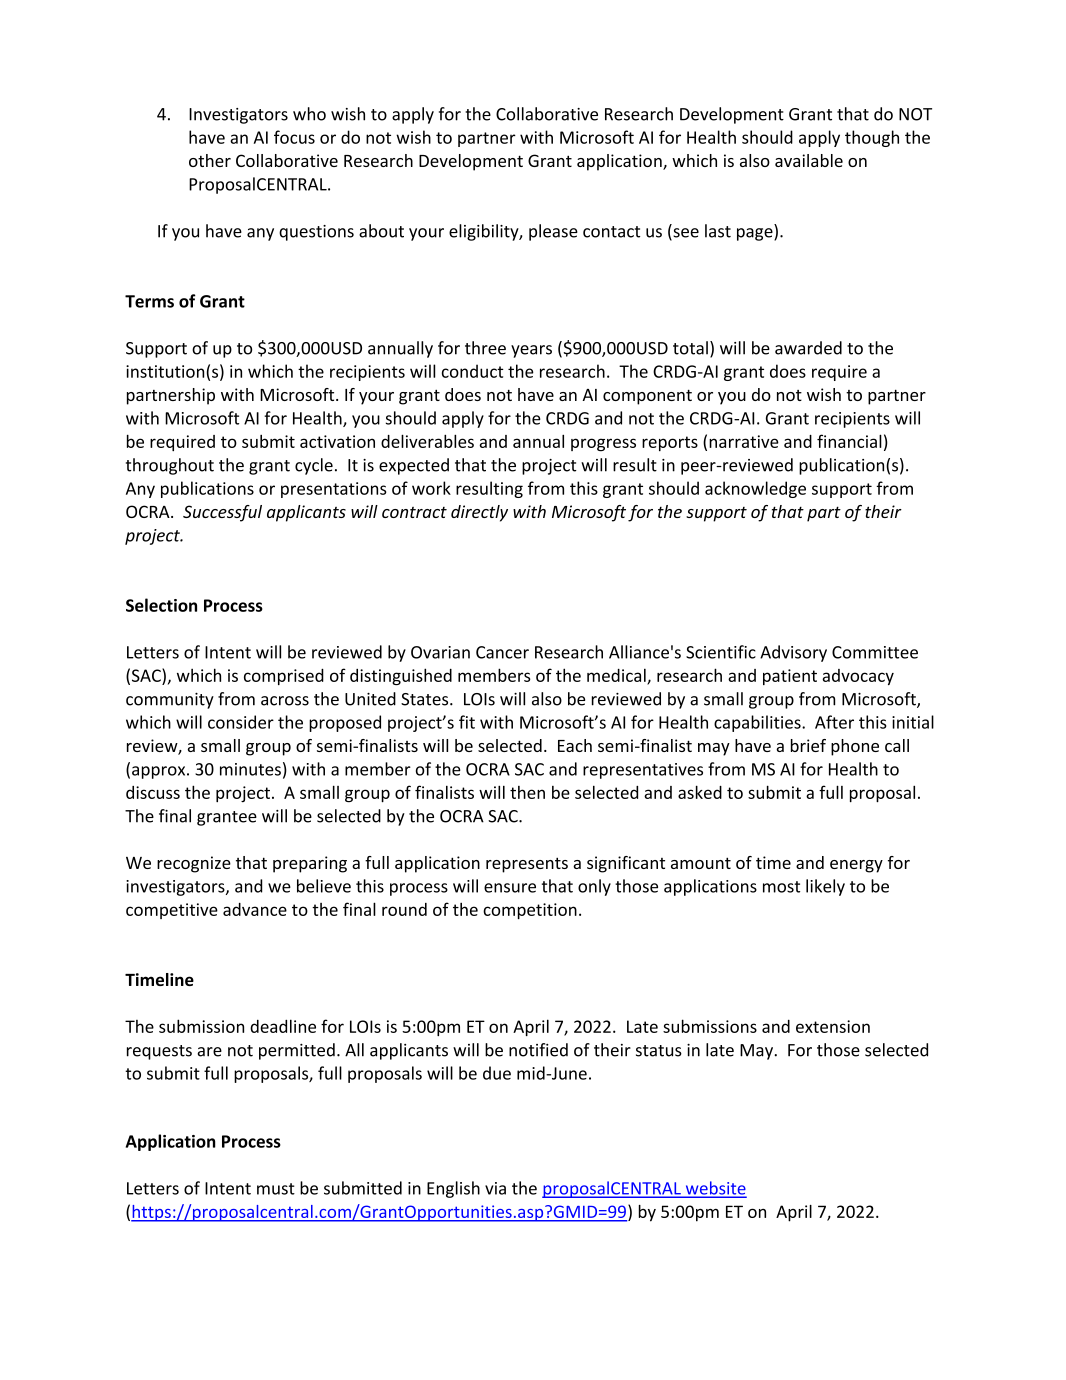 The height and width of the document is (1380, 1066). What do you see at coordinates (222, 513) in the document?
I see `Successful` at bounding box center [222, 513].
